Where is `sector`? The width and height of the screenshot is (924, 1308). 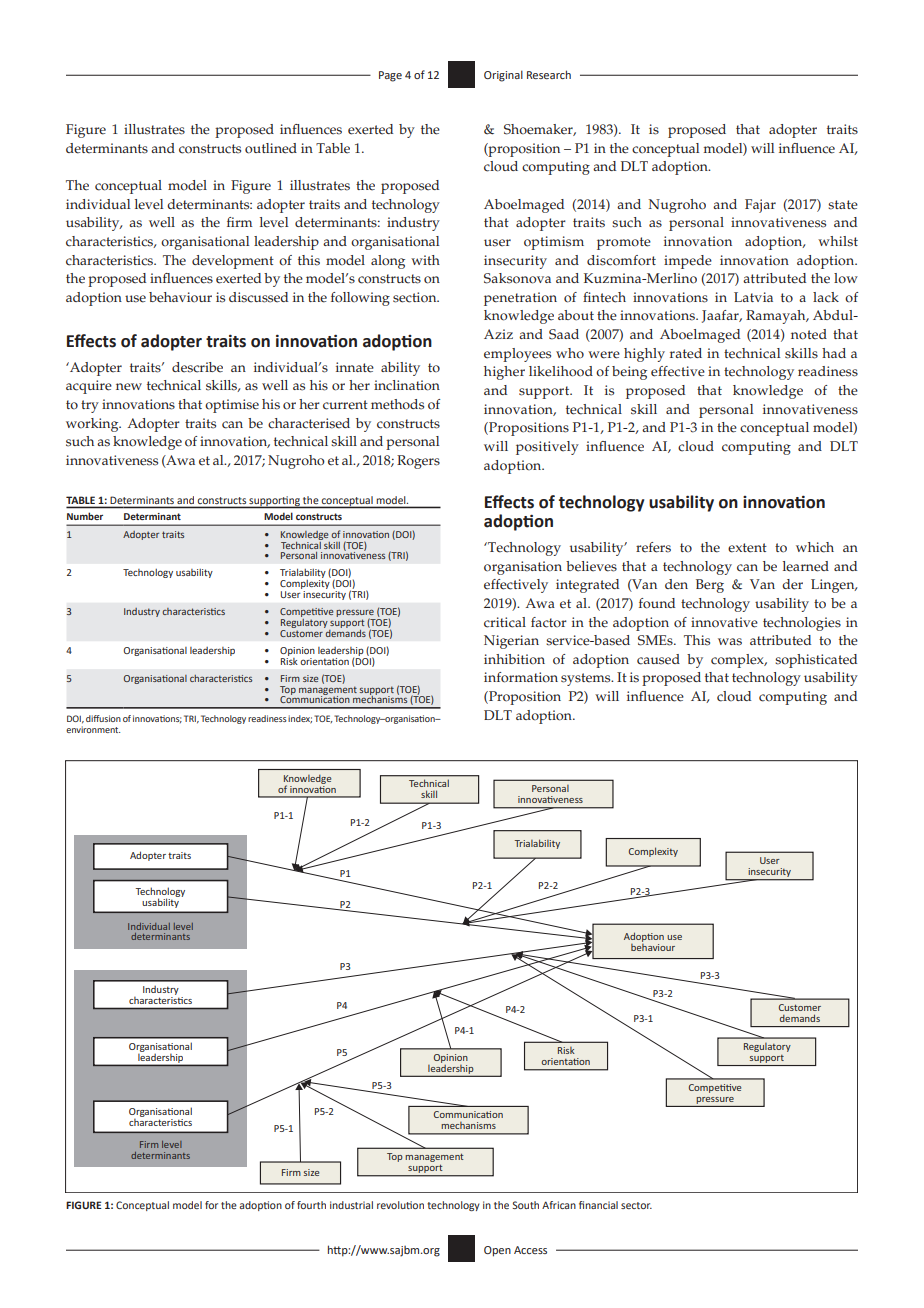 sector is located at coordinates (636, 1205).
